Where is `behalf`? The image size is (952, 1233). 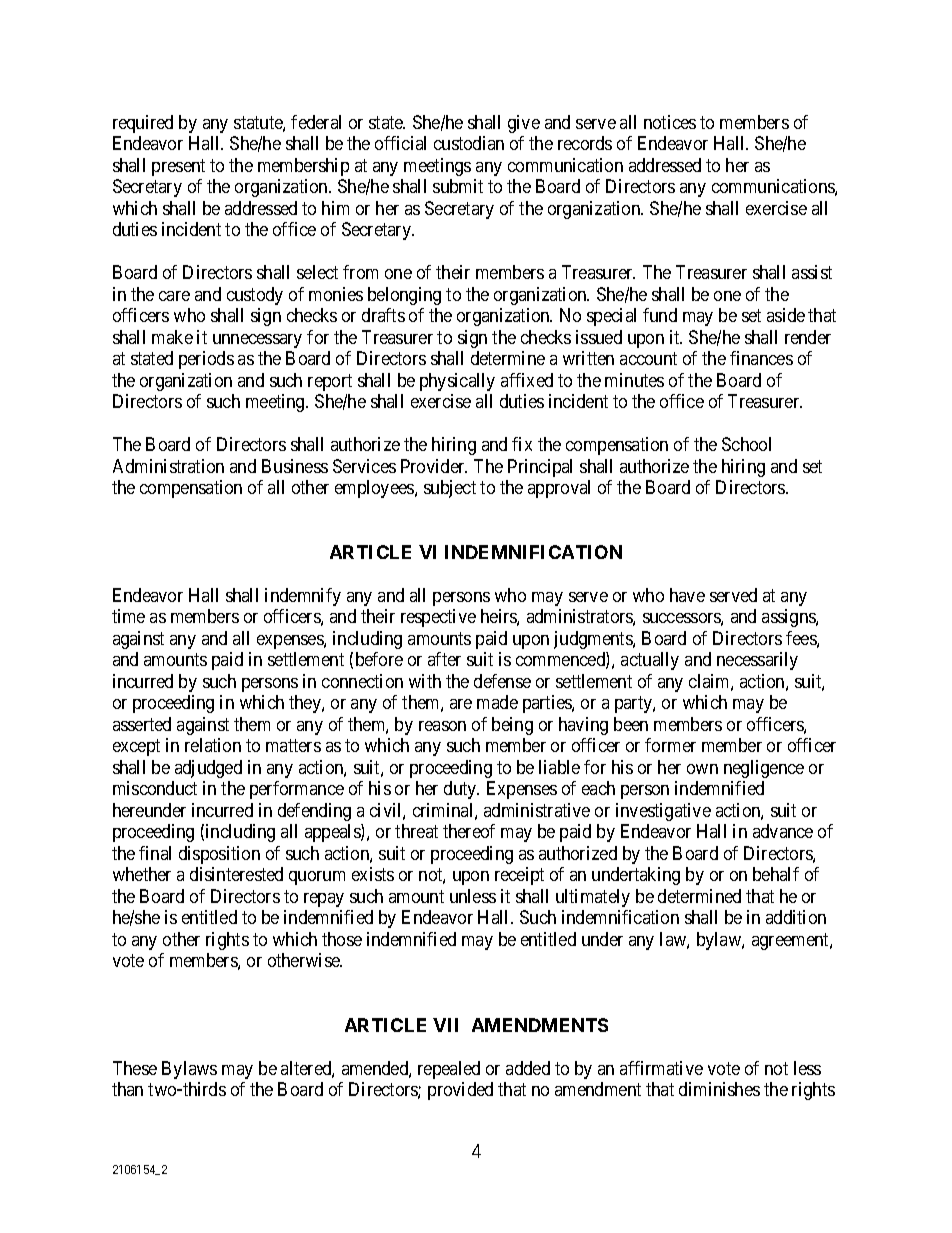
behalf is located at coordinates (776, 874).
